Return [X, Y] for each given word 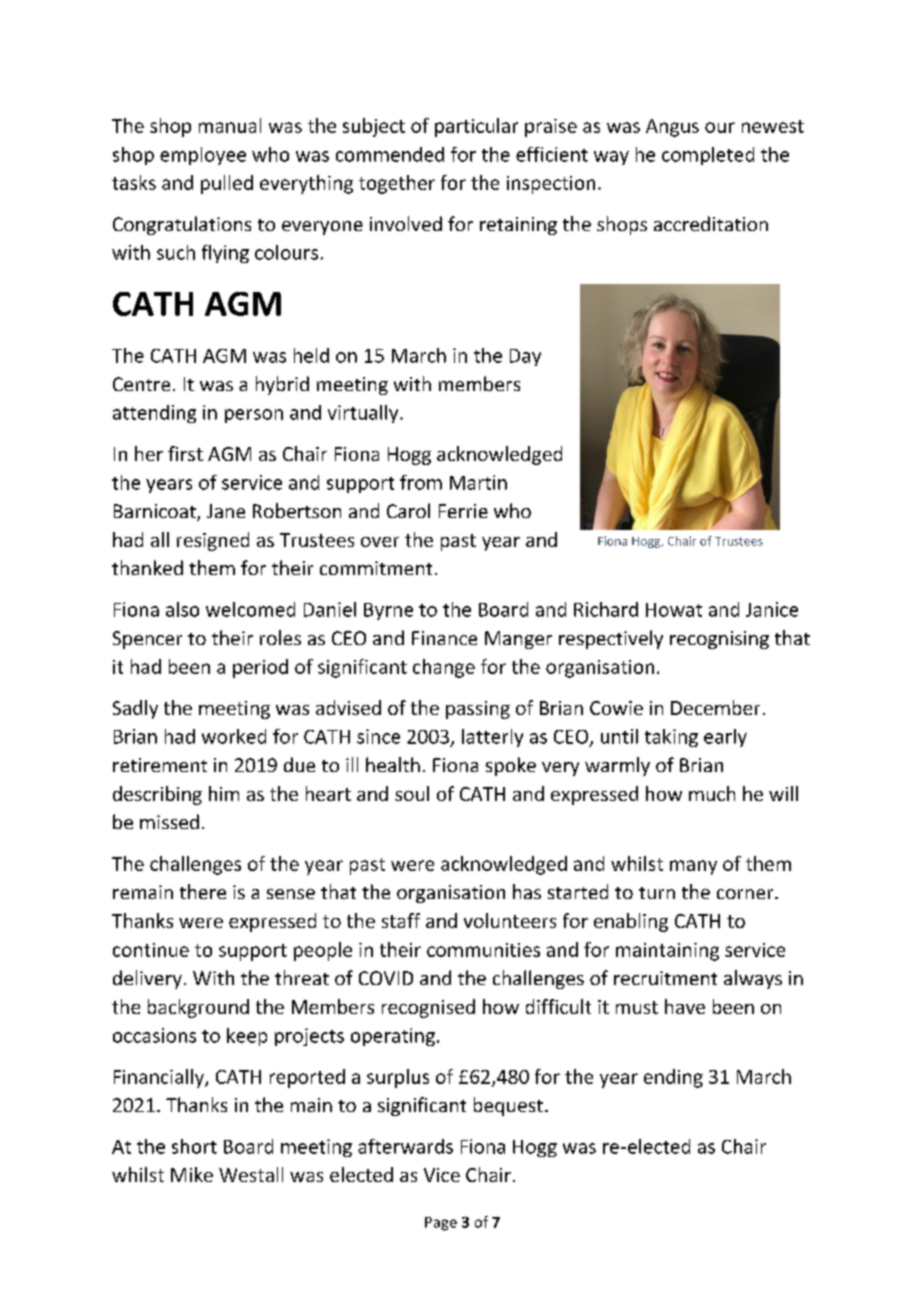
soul [412, 793]
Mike [192, 1174]
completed [708, 156]
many [693, 867]
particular [476, 127]
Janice [772, 609]
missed [169, 821]
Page [441, 1224]
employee [203, 156]
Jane [226, 511]
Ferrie [463, 511]
